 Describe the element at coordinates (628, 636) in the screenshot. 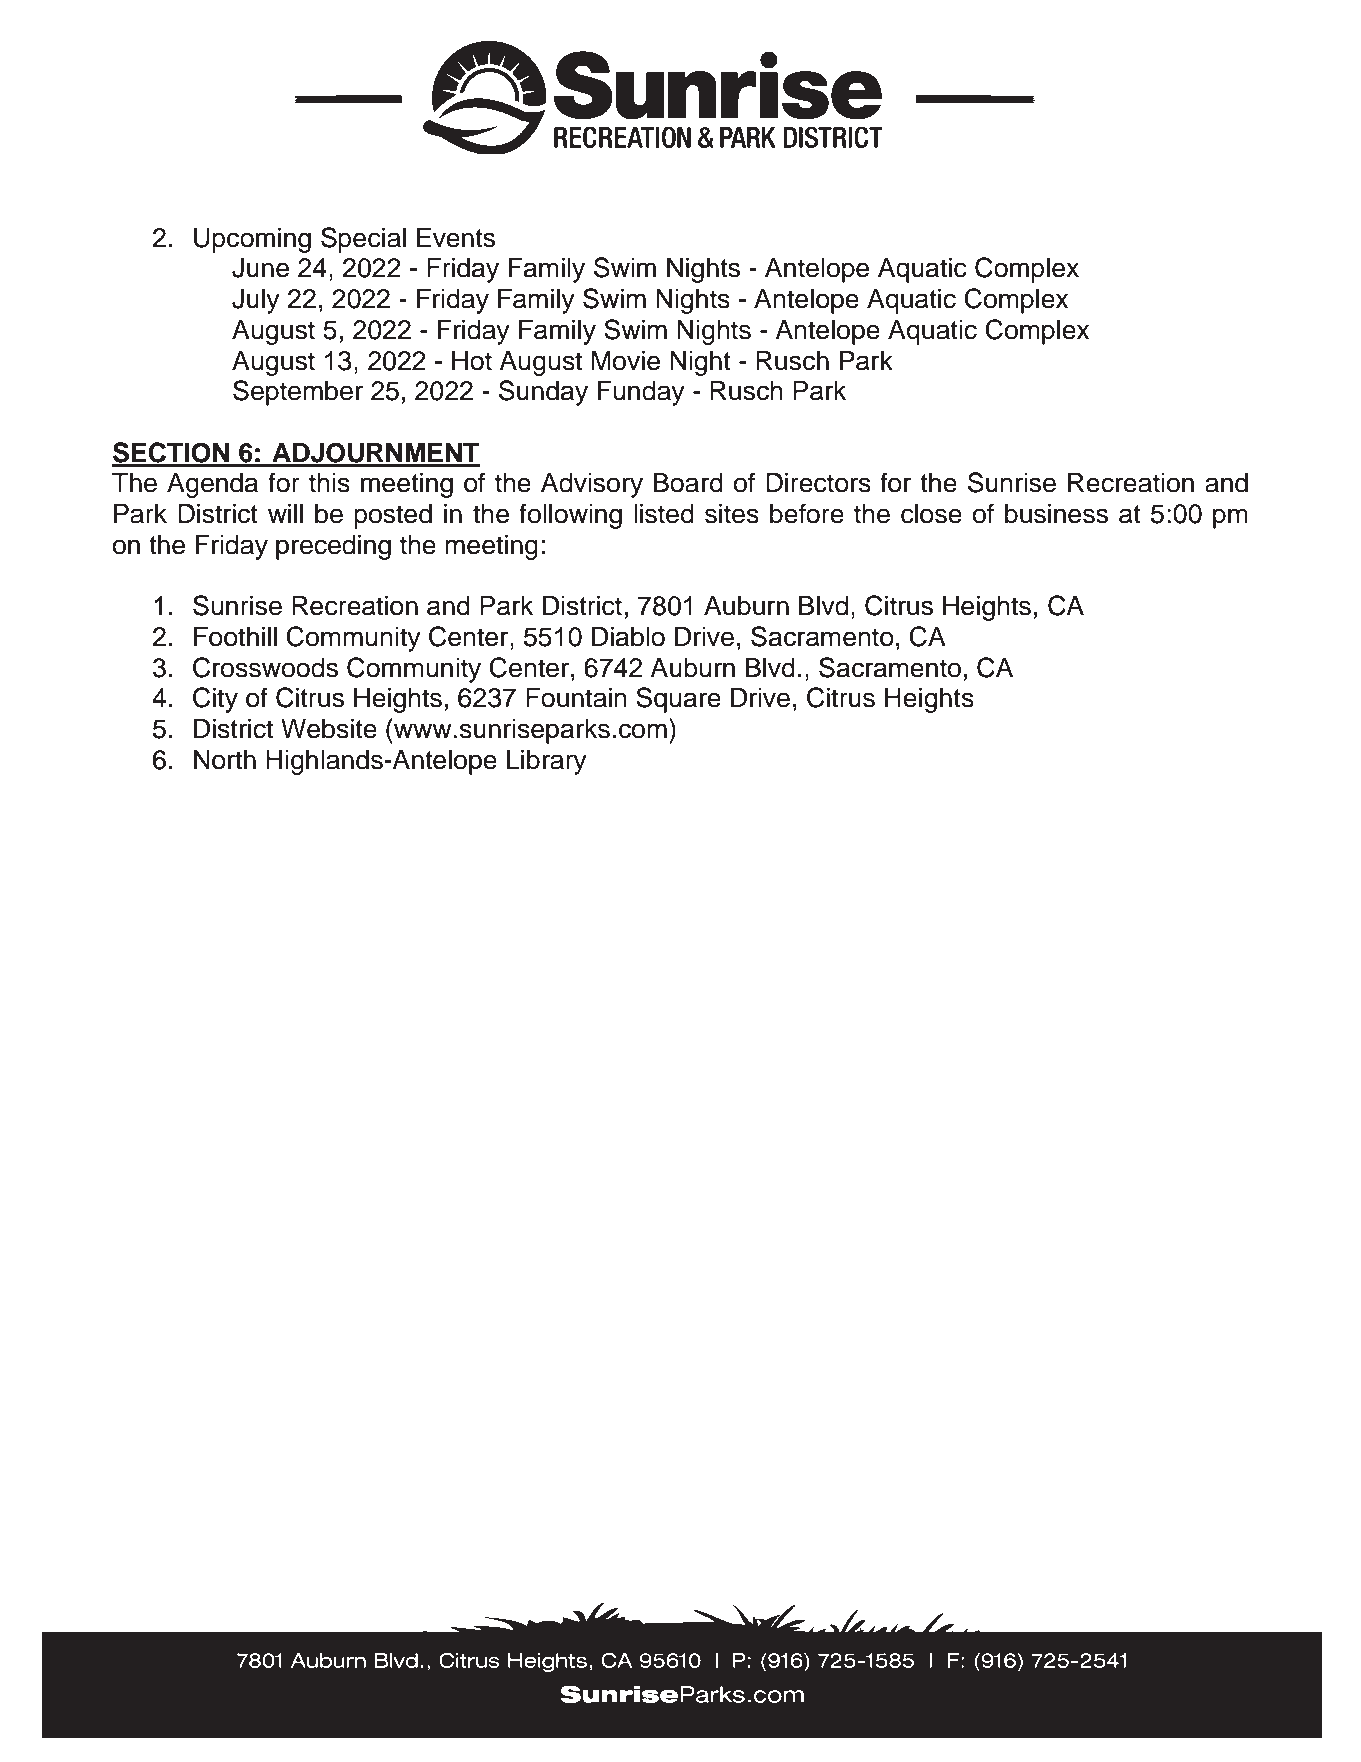

I see `Diablo` at that location.
